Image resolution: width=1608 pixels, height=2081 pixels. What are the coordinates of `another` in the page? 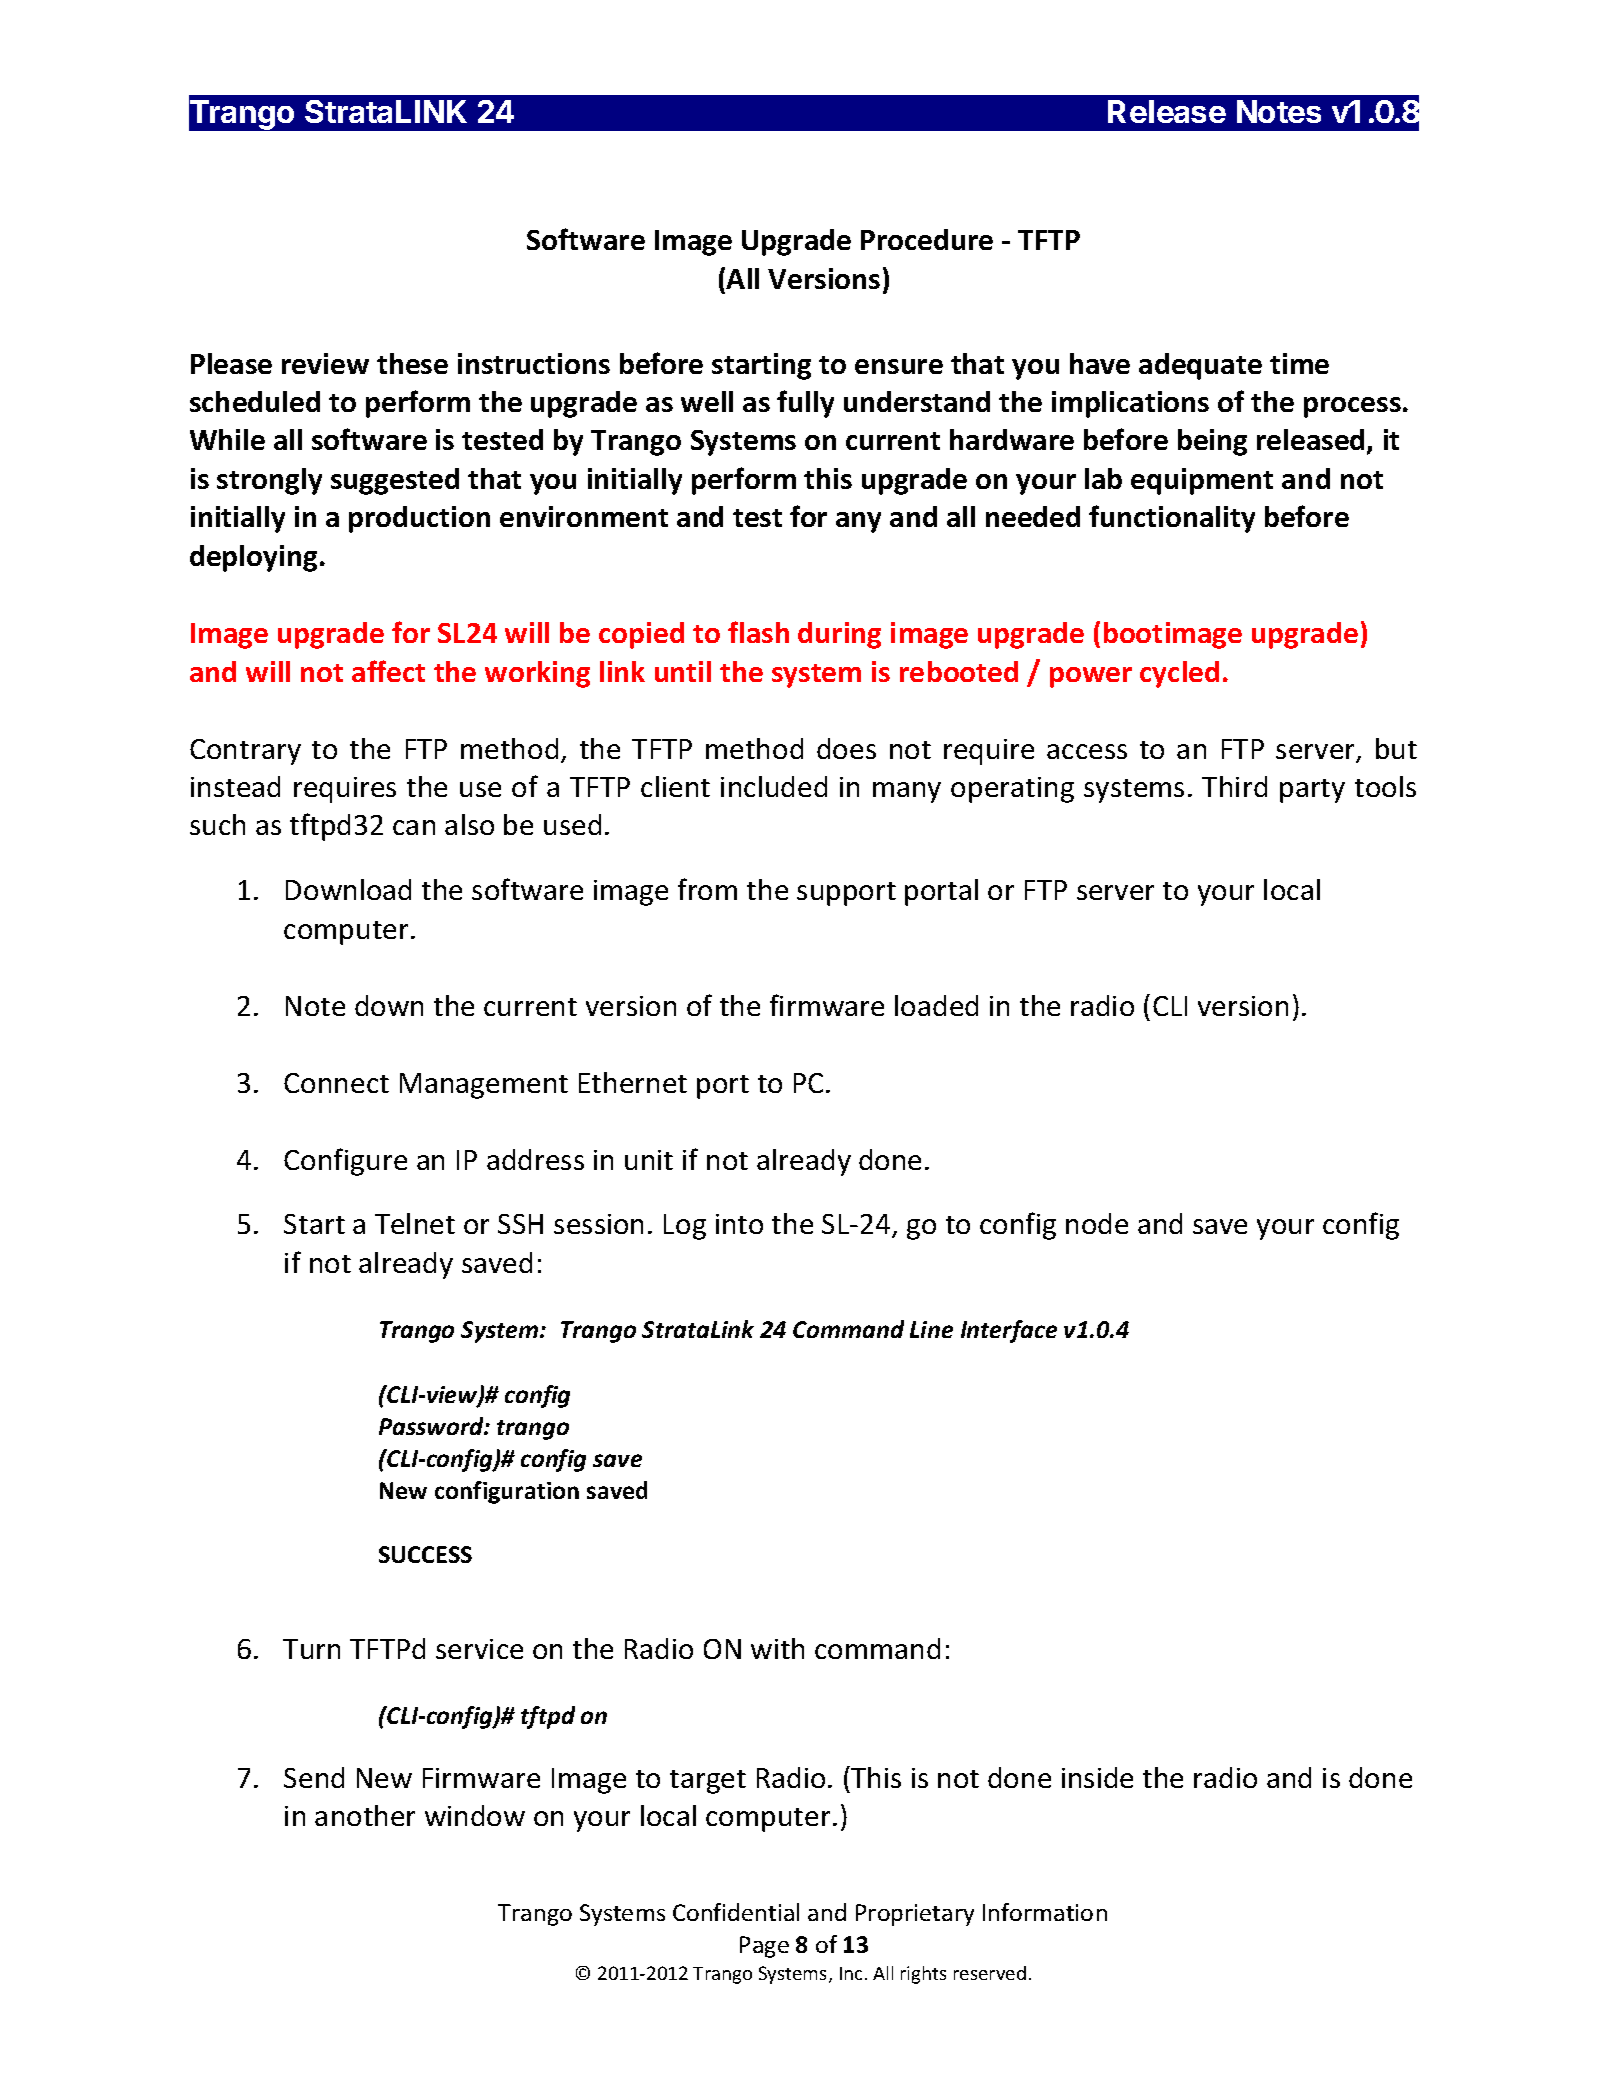 It's located at (365, 1815).
